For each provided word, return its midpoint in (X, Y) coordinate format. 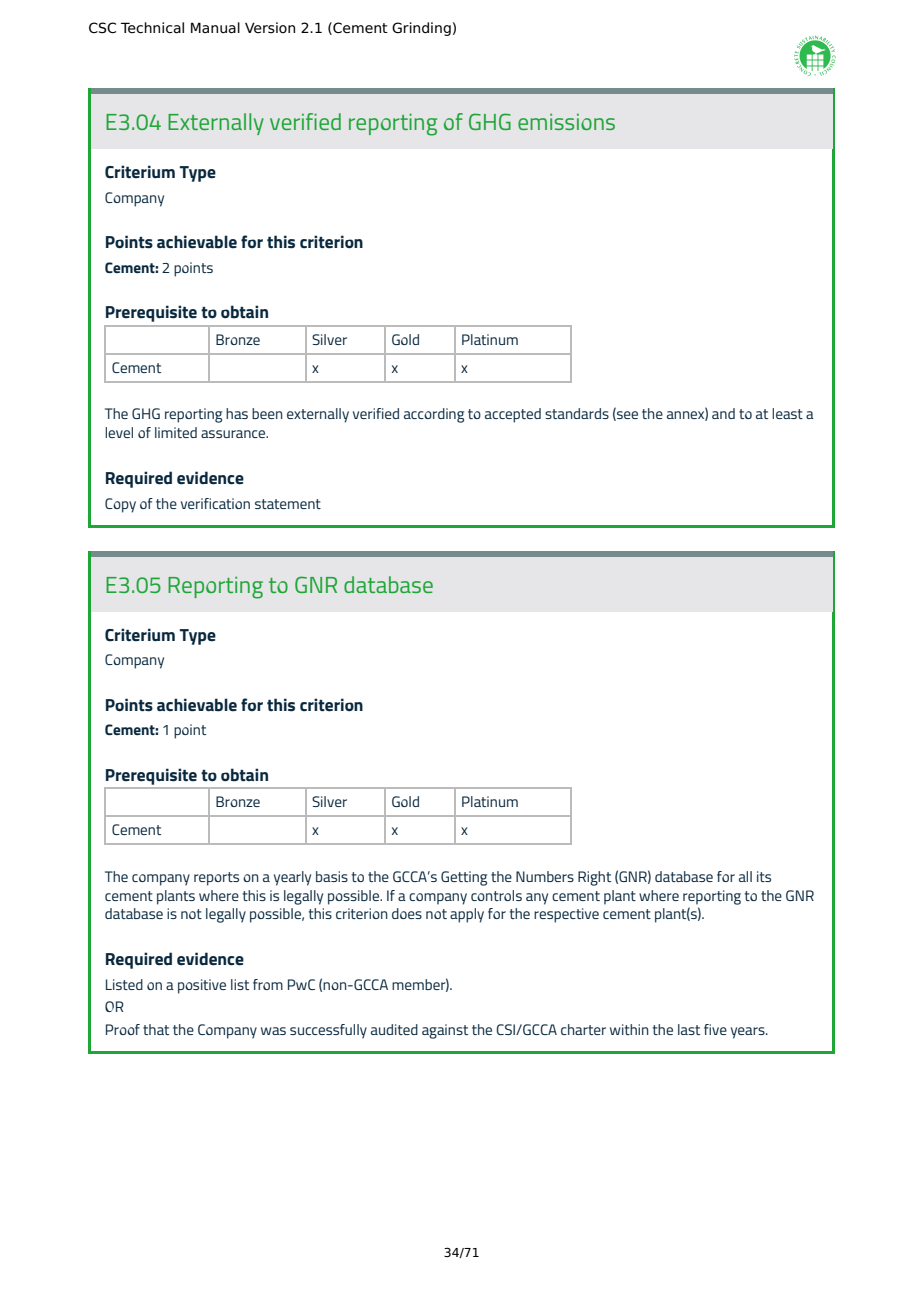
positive (202, 986)
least (787, 413)
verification (215, 503)
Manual (215, 28)
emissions (566, 122)
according (434, 415)
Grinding (421, 29)
